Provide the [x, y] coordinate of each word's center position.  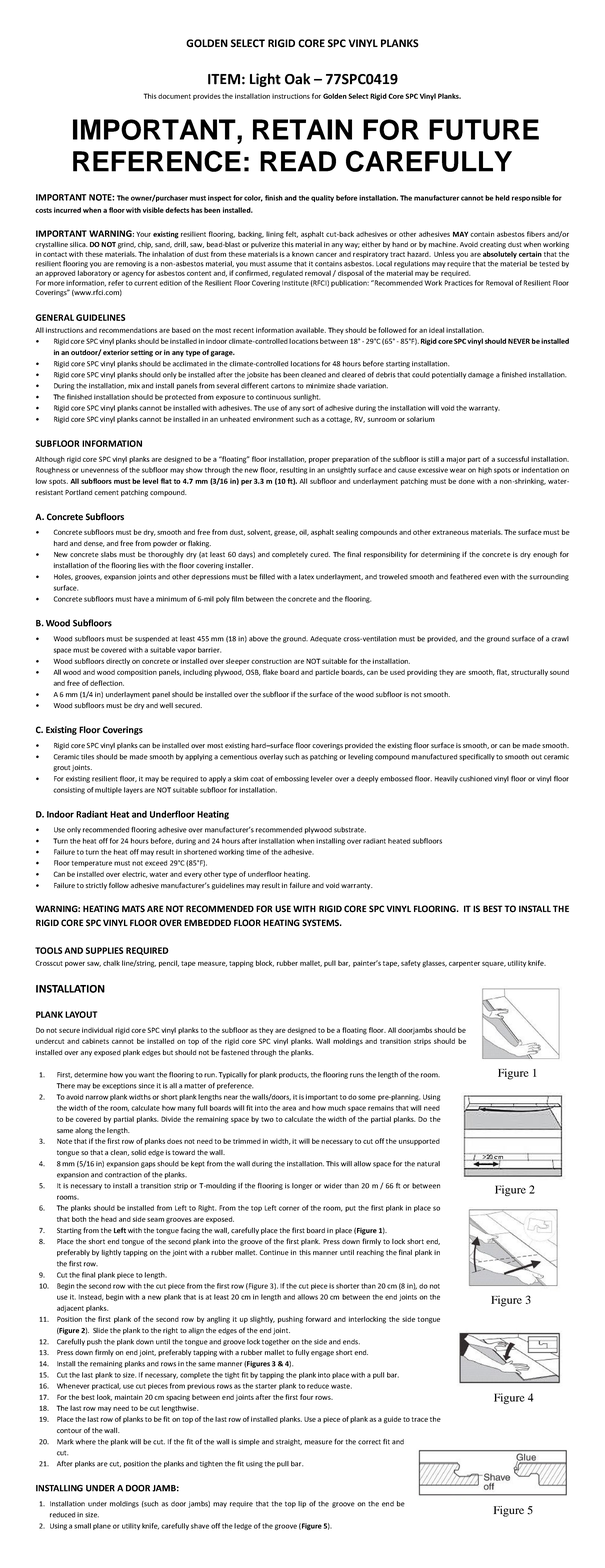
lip [302, 1504]
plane [102, 1526]
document [174, 96]
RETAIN [302, 129]
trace [420, 1419]
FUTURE [484, 129]
